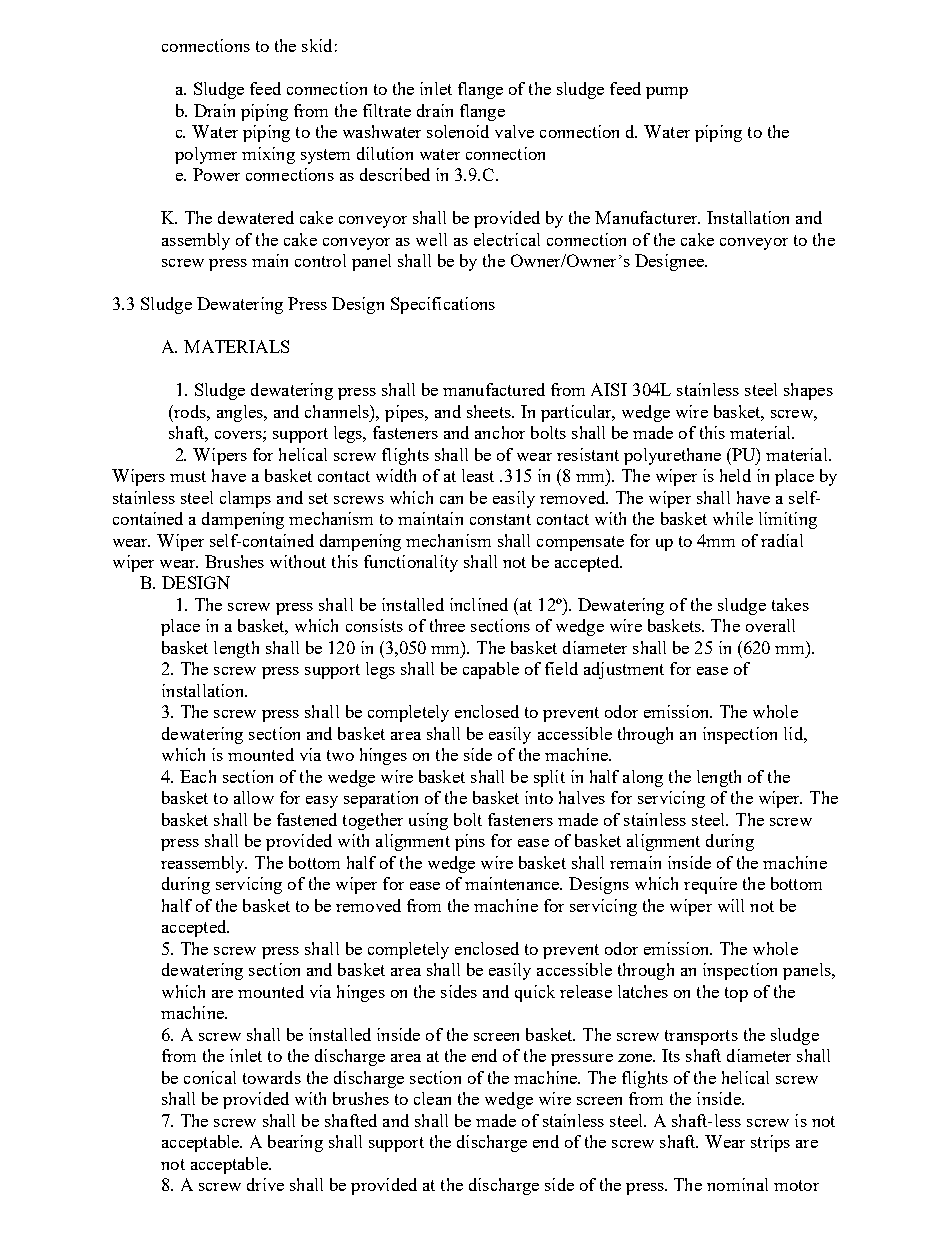  Describe the element at coordinates (770, 625) in the screenshot. I see `overall` at that location.
